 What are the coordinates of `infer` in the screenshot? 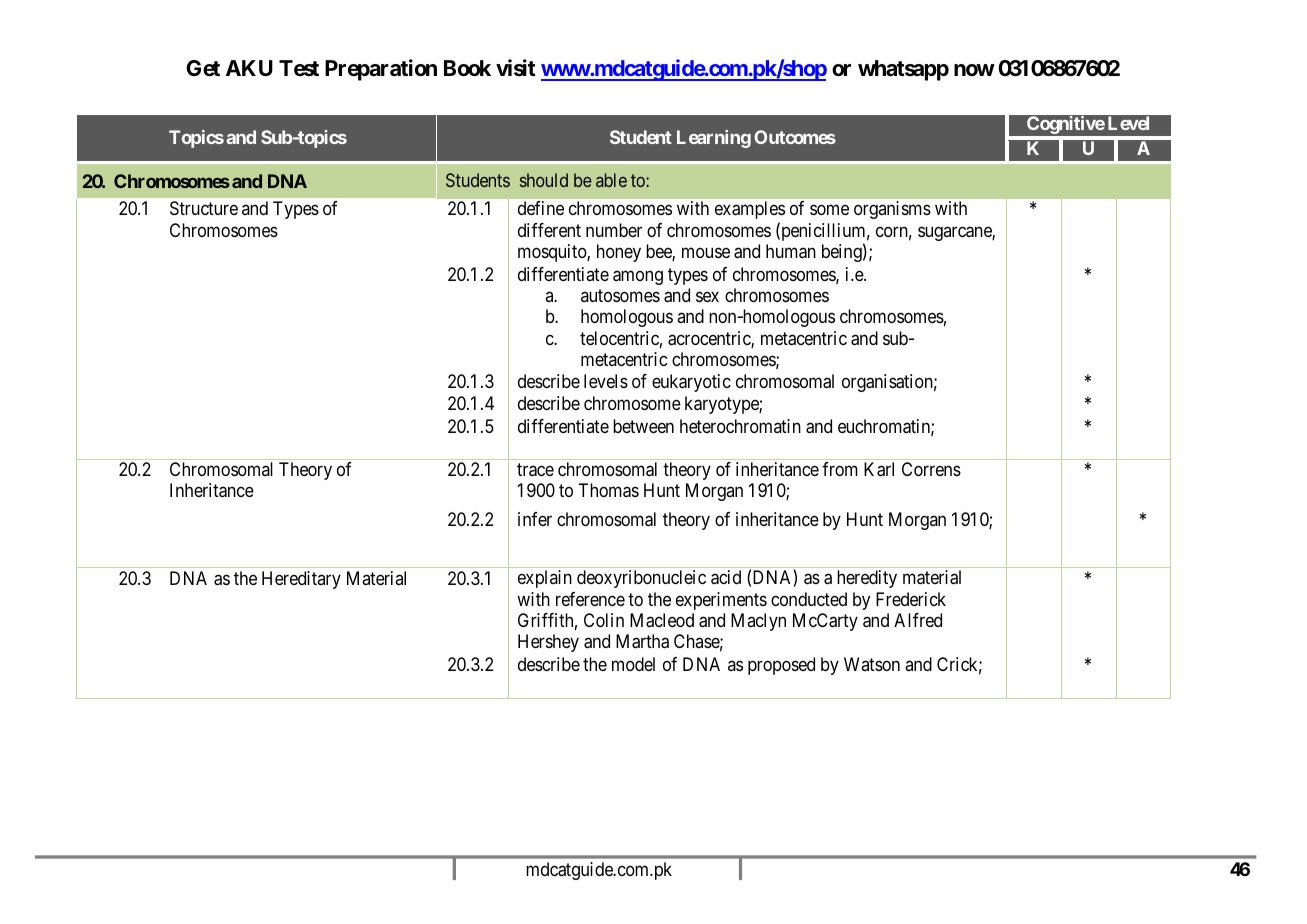 It's located at (535, 519).
